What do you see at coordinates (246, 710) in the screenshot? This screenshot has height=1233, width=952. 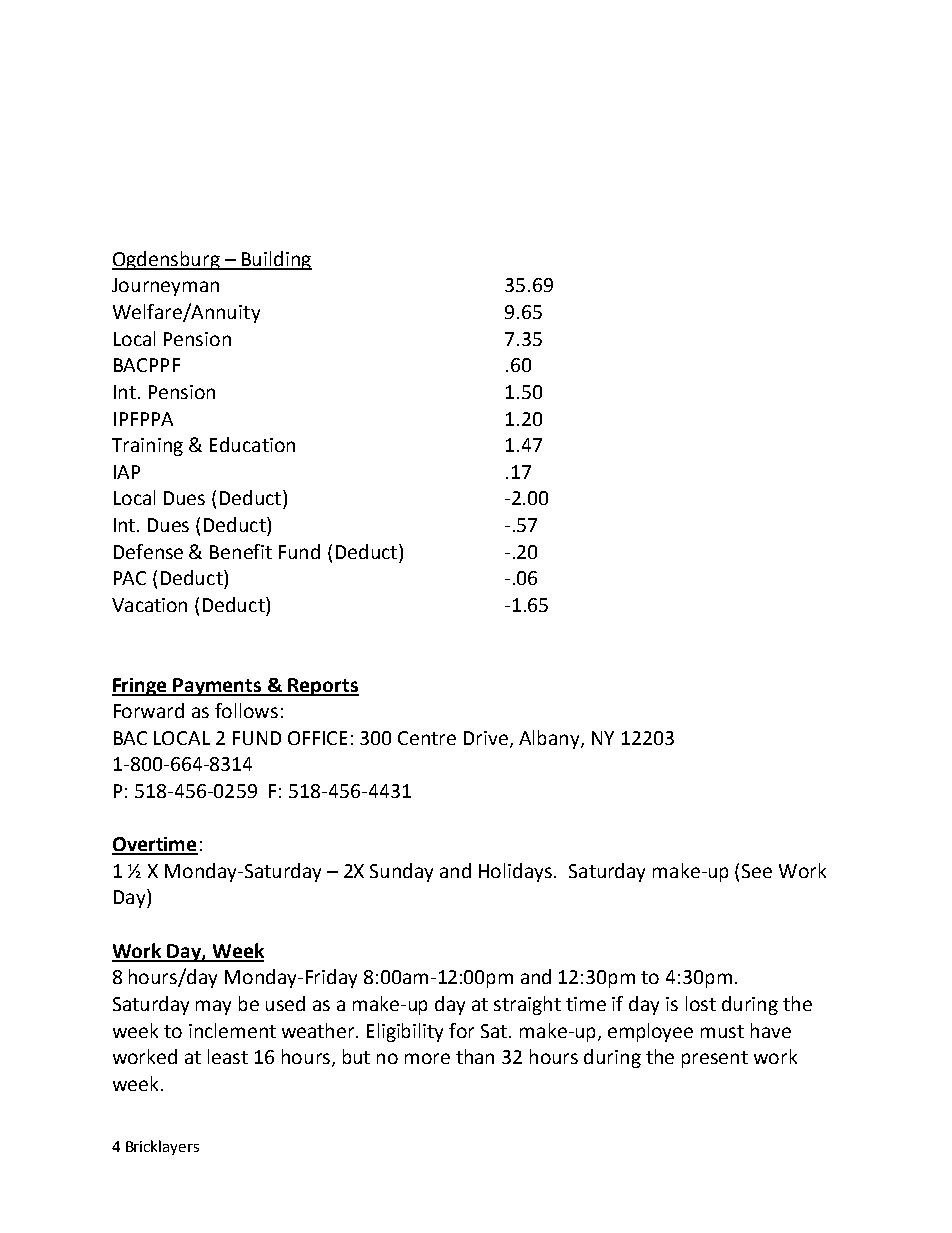 I see `follows` at bounding box center [246, 710].
